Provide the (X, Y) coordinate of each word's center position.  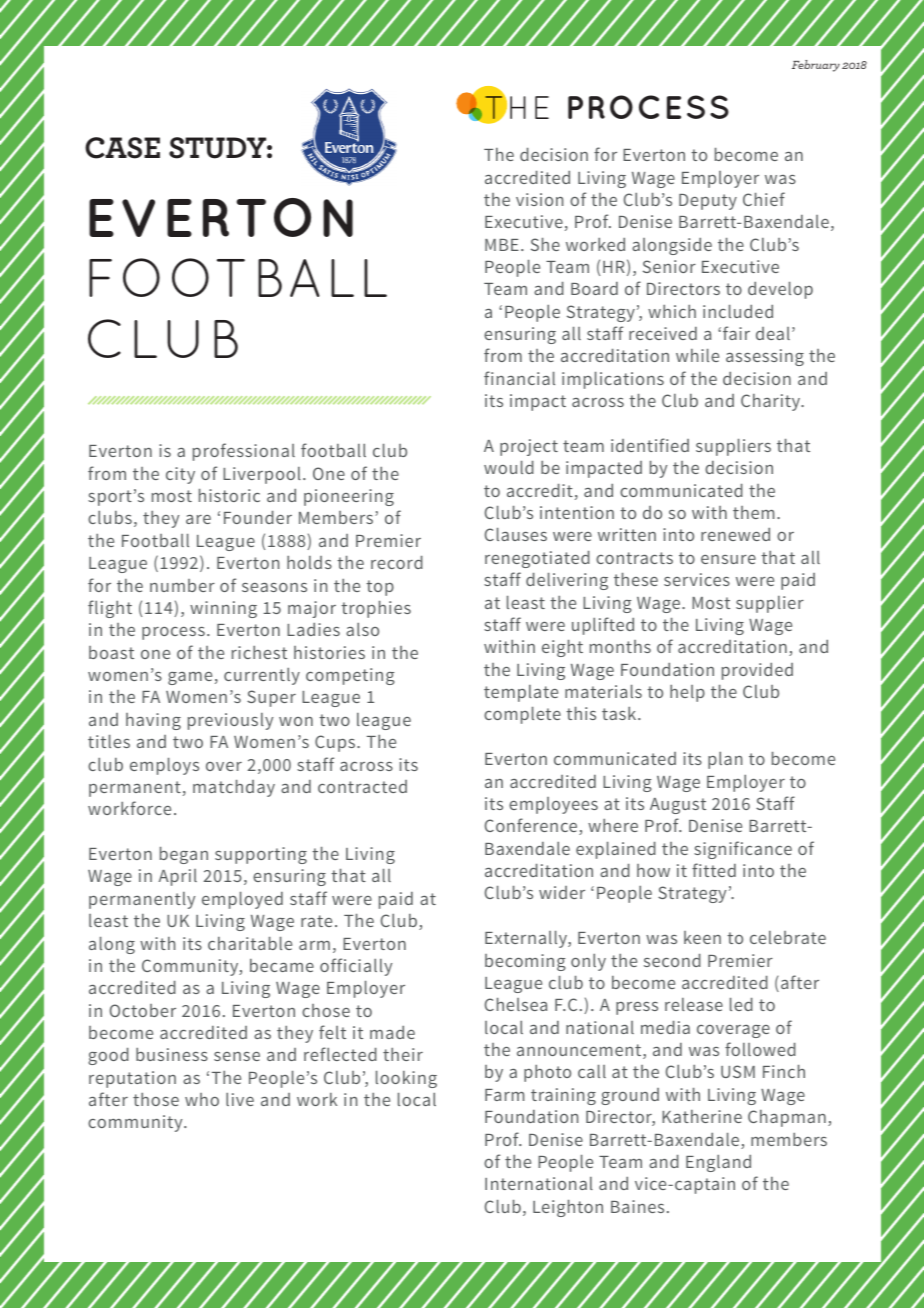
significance (743, 850)
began (184, 855)
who (202, 1099)
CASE (122, 148)
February (816, 66)
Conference (532, 826)
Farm (504, 1095)
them (753, 512)
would (509, 467)
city (180, 475)
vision (539, 199)
